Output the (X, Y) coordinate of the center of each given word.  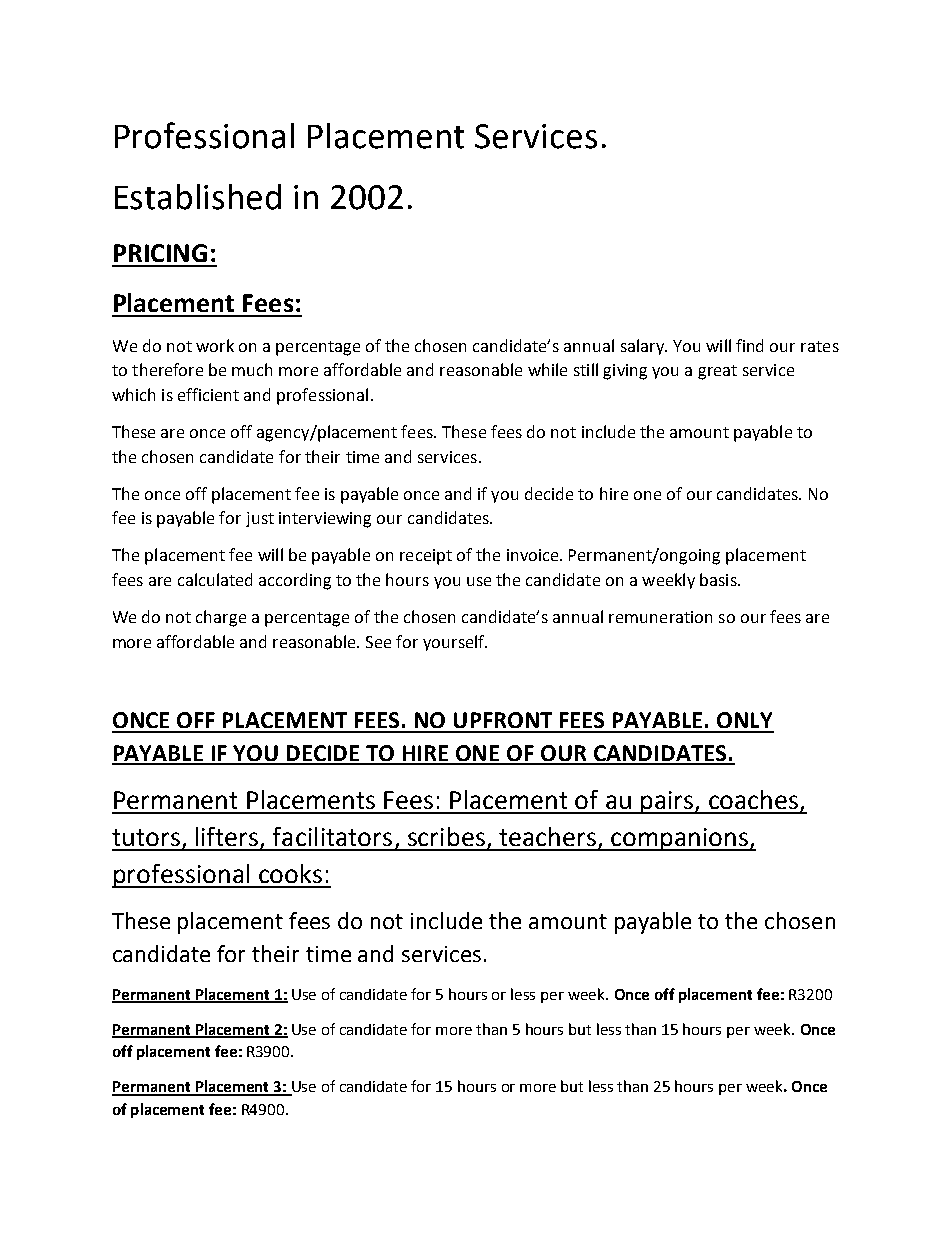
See (378, 642)
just (260, 519)
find (749, 345)
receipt (426, 557)
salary (643, 347)
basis (719, 579)
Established (198, 197)
